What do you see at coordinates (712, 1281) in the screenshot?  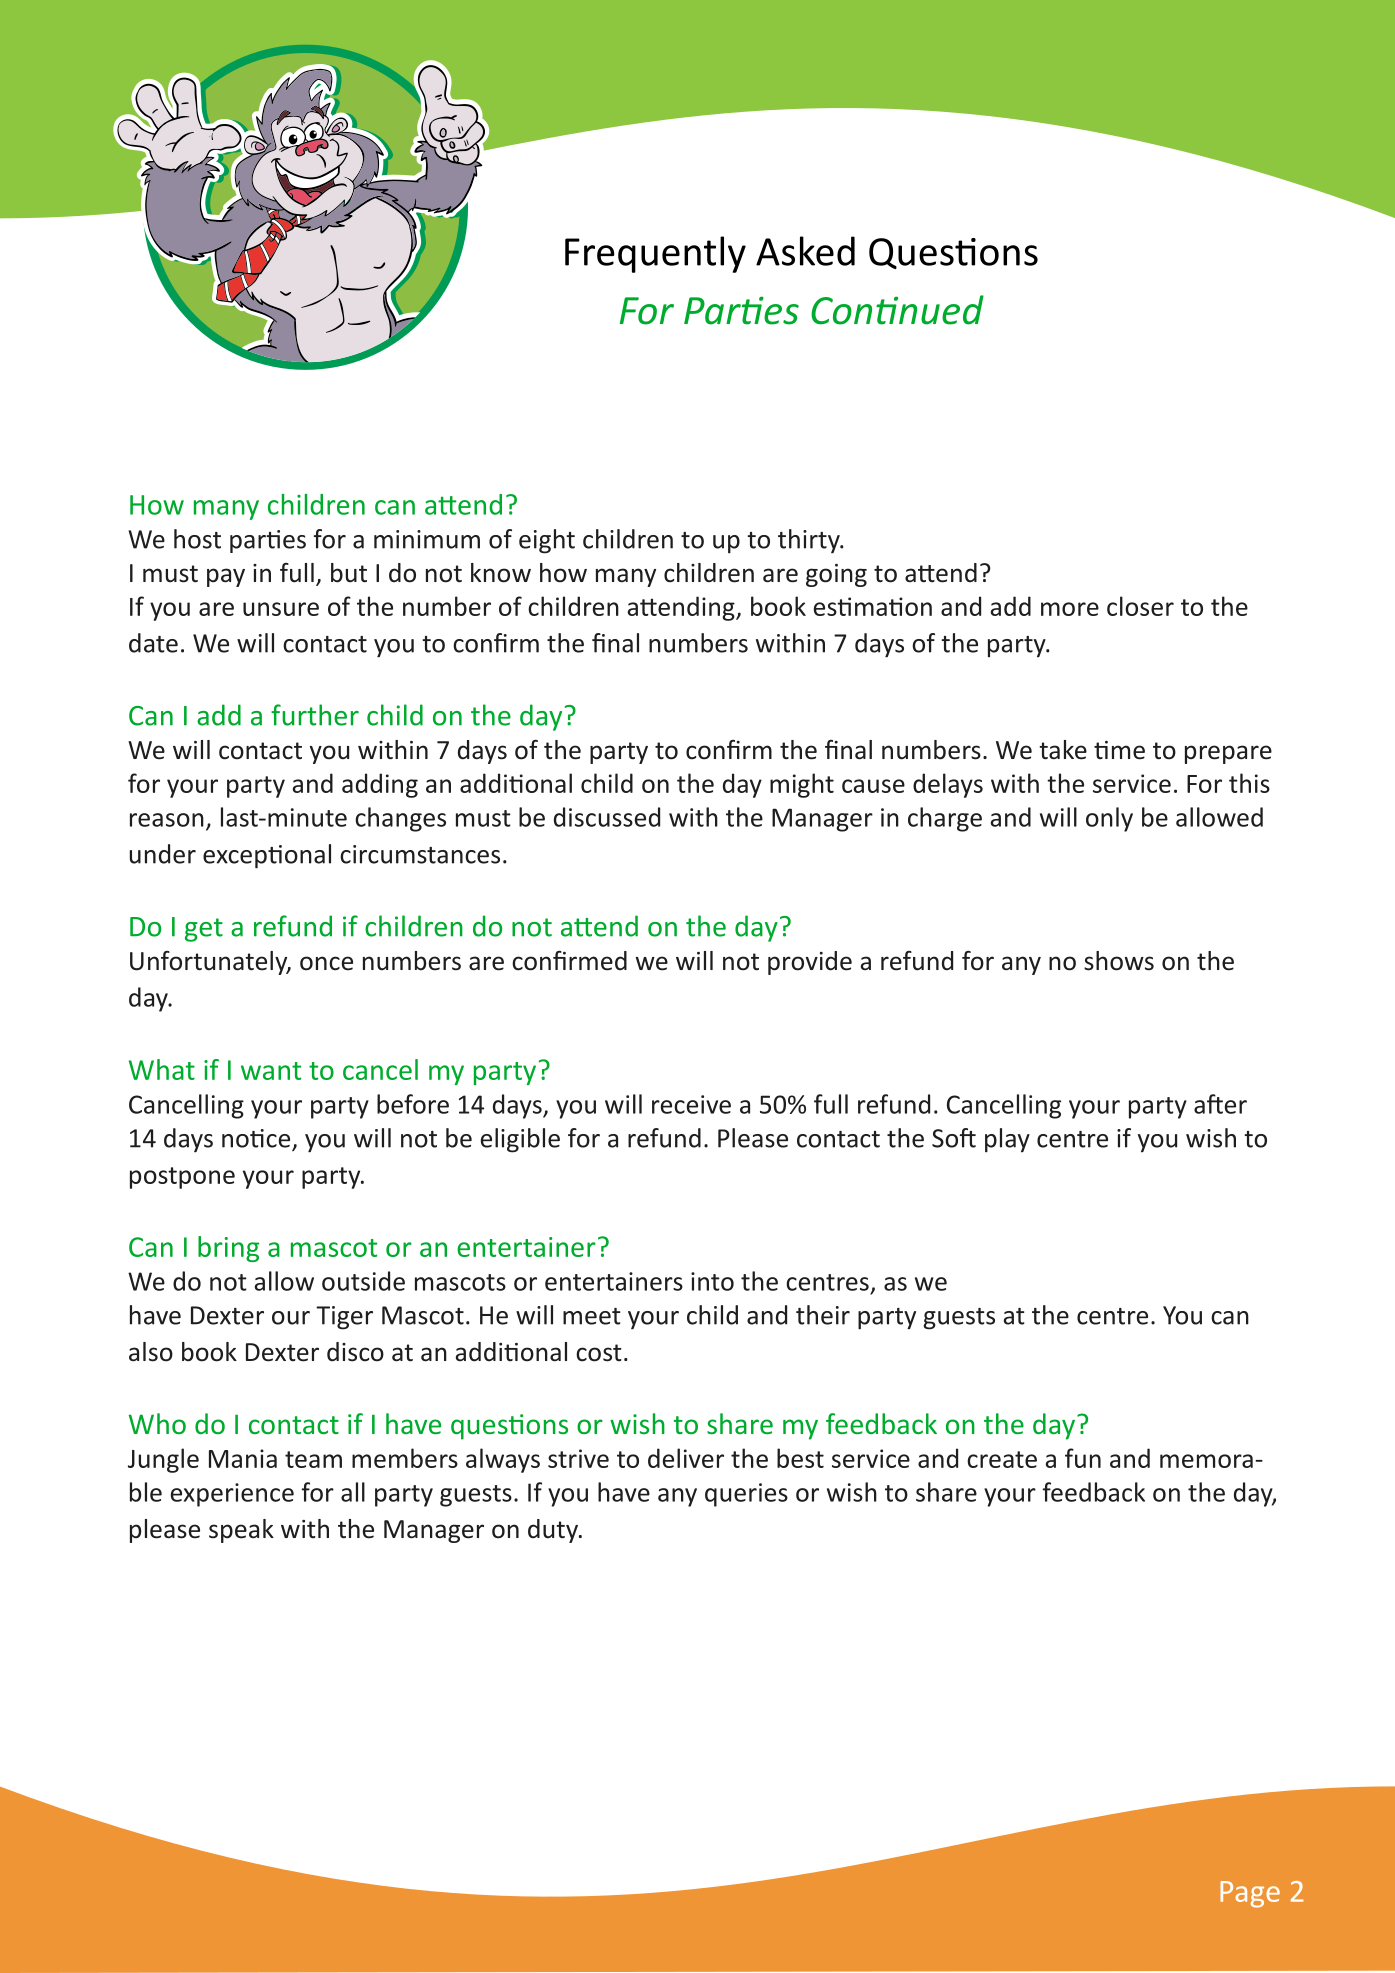 I see `into` at bounding box center [712, 1281].
